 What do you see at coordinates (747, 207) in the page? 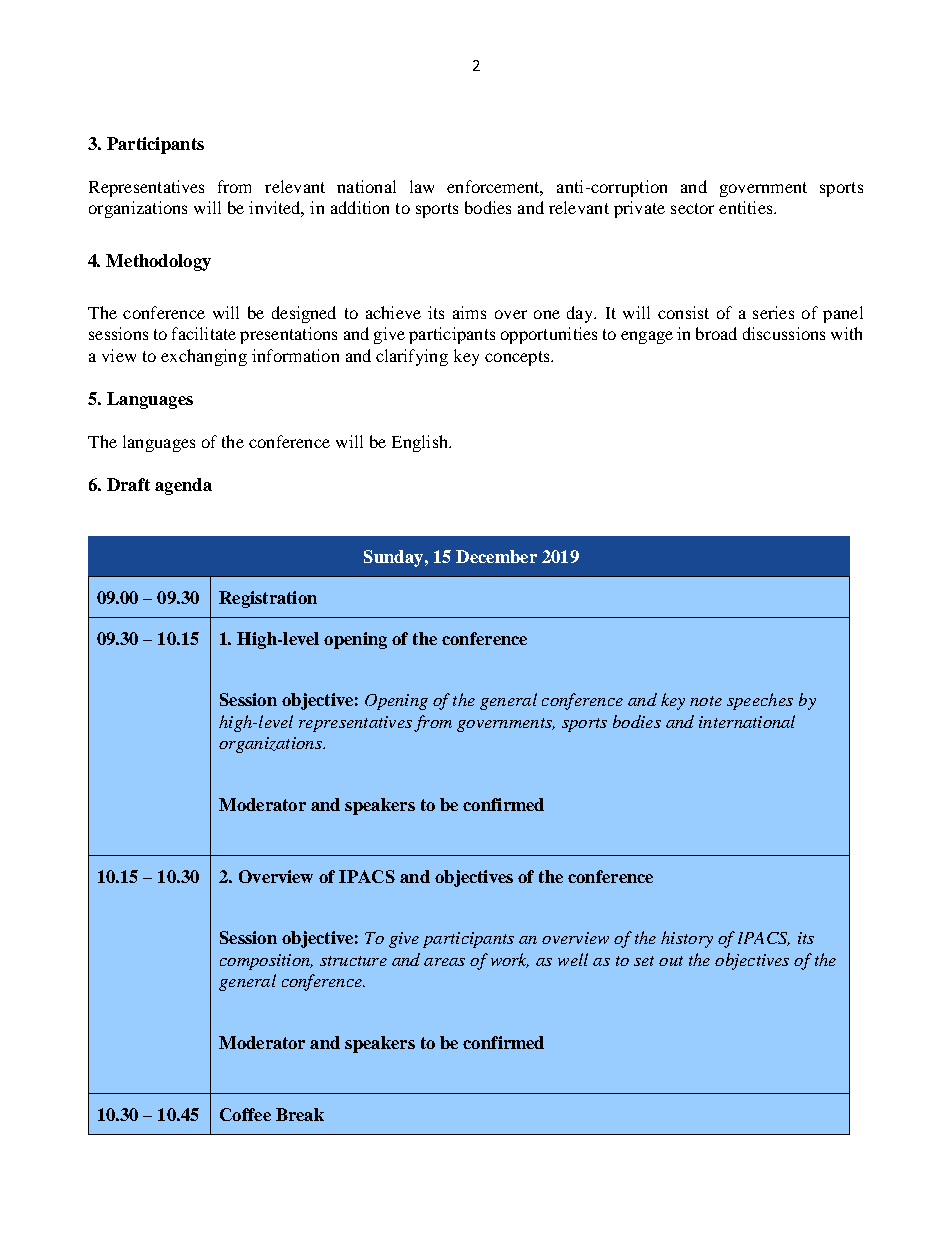
I see `entities` at bounding box center [747, 207].
